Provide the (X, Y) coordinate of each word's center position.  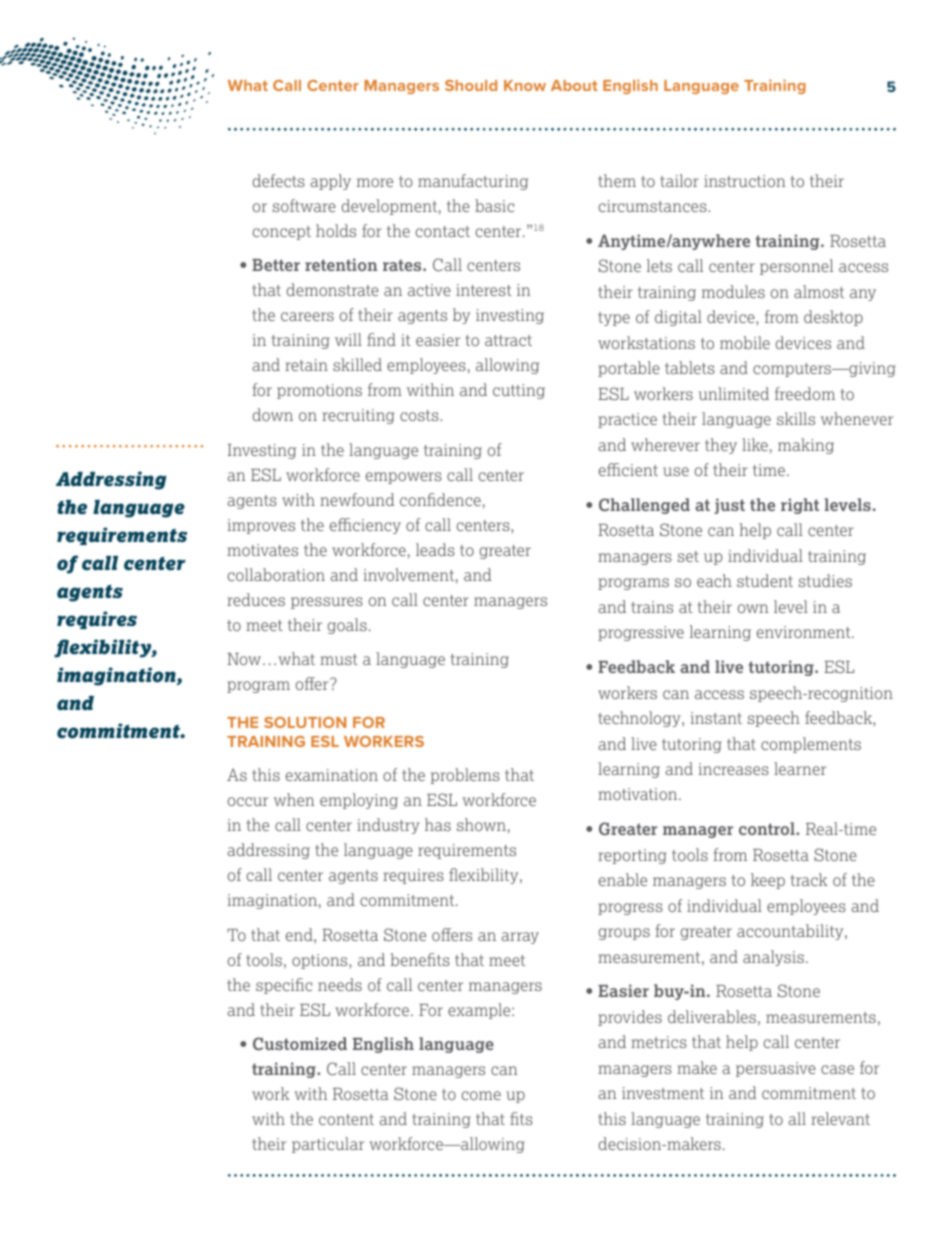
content (346, 1119)
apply (330, 182)
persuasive (776, 1069)
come (481, 1095)
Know (525, 85)
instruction (744, 181)
